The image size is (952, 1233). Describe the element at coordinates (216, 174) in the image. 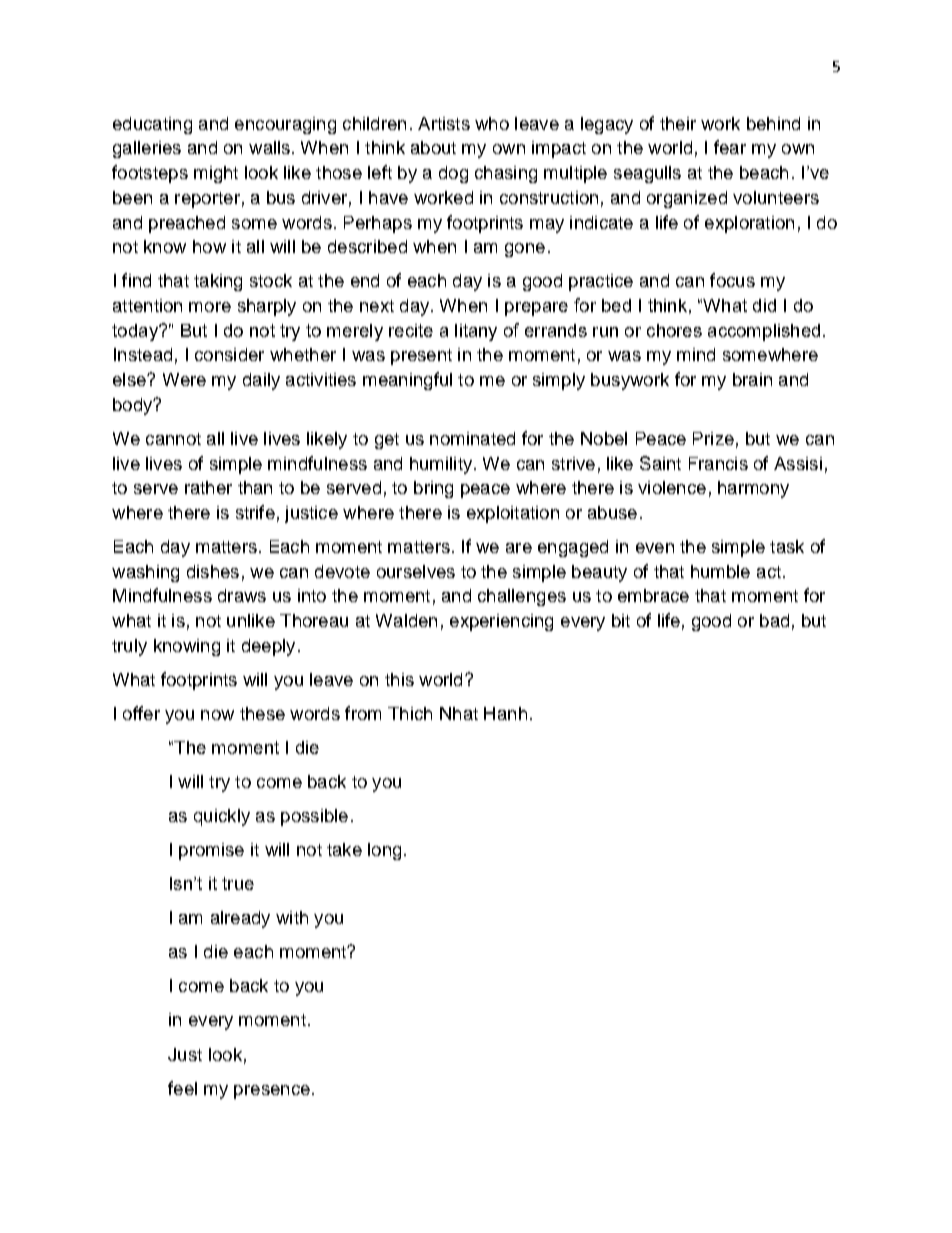

I see `might` at that location.
